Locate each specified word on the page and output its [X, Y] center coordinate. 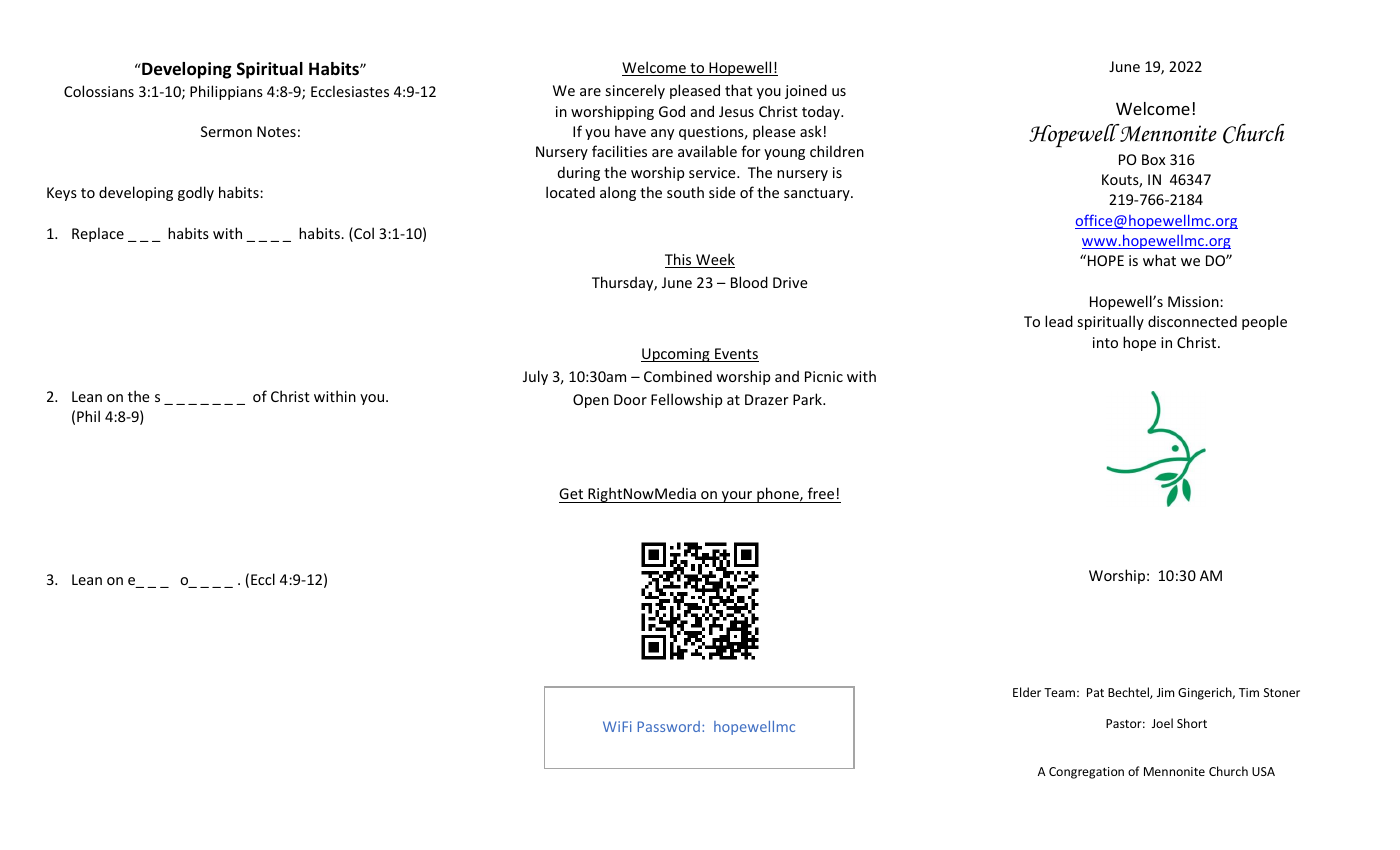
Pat [1095, 692]
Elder [1027, 692]
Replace [98, 234]
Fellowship [686, 400]
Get [571, 493]
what [1159, 260]
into [1105, 342]
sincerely [635, 91]
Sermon [226, 131]
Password [669, 726]
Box [1153, 159]
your [737, 497]
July [535, 377]
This [679, 260]
